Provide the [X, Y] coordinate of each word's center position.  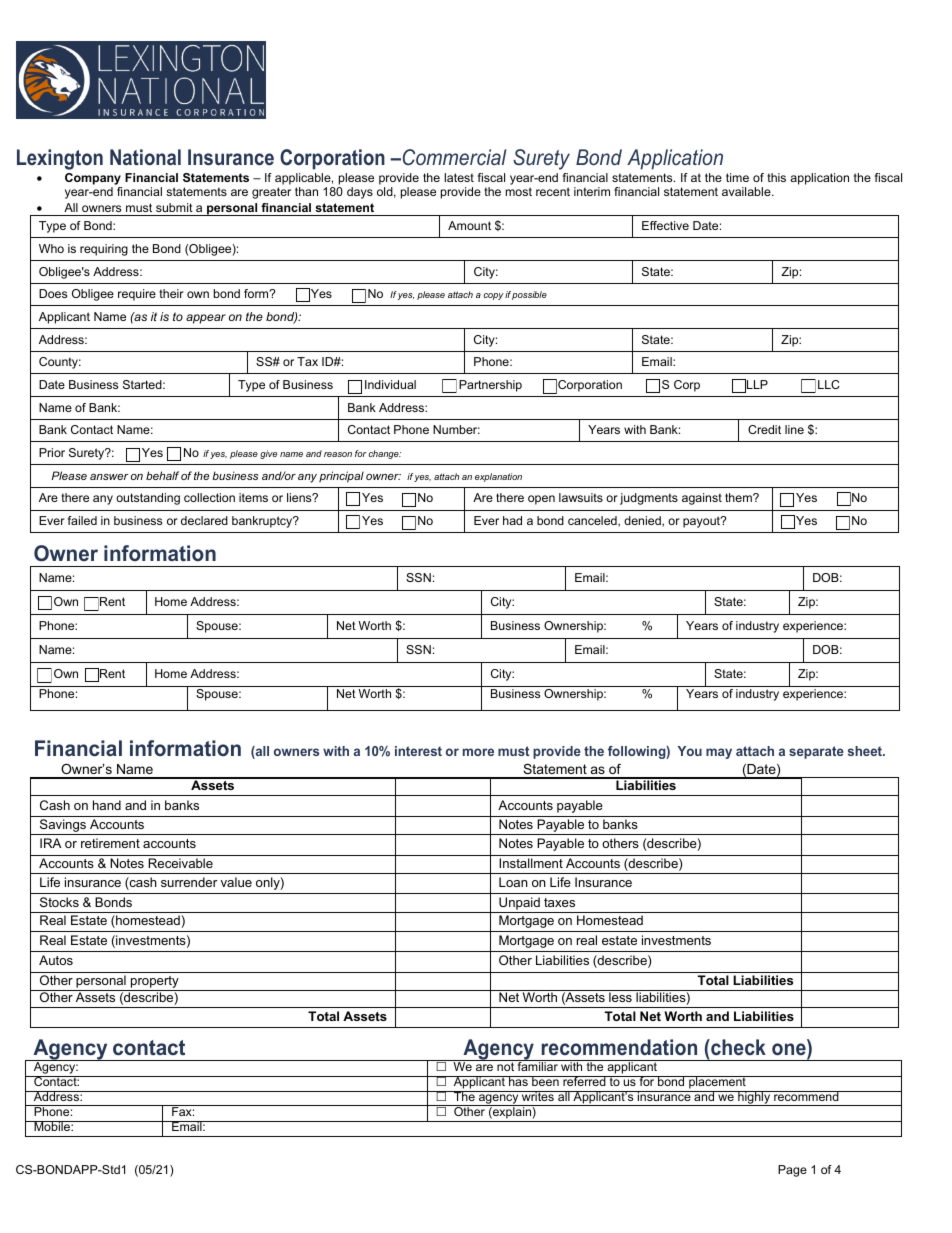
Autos [56, 960]
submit [174, 207]
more [478, 752]
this [776, 177]
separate [816, 752]
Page [792, 1171]
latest [459, 177]
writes [538, 1096]
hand [107, 805]
